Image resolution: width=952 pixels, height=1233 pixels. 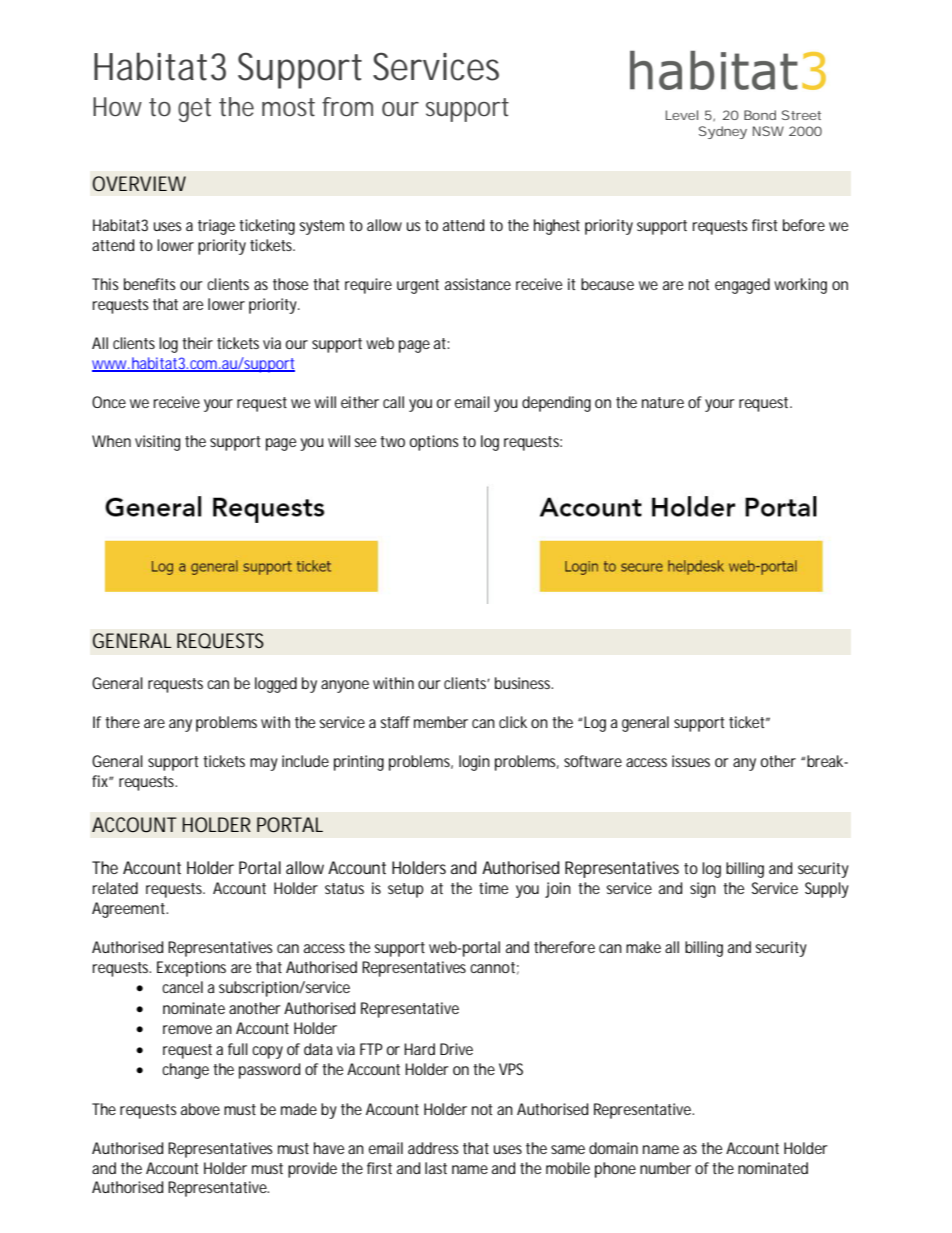 What do you see at coordinates (474, 763) in the document?
I see `login` at bounding box center [474, 763].
